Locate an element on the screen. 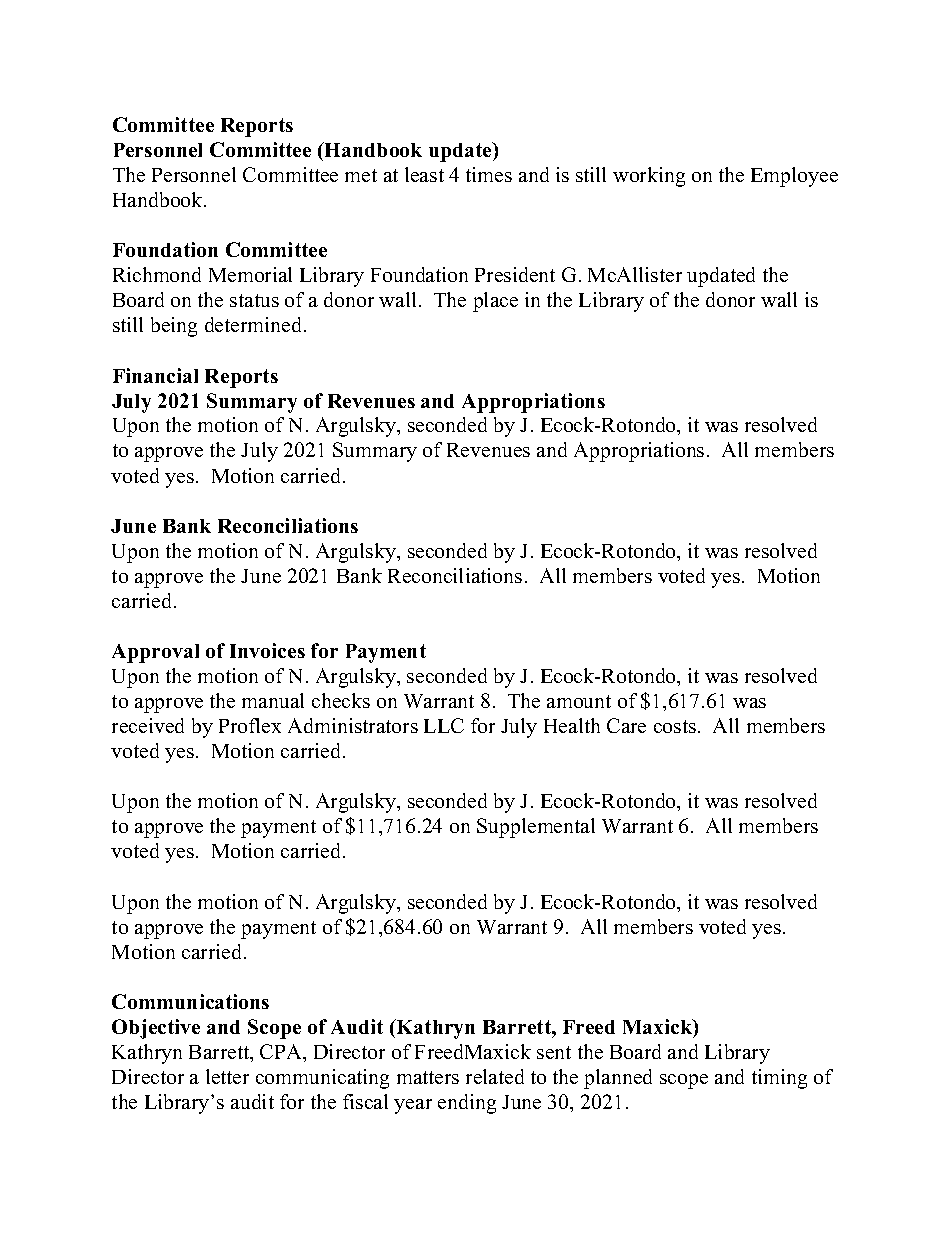  working is located at coordinates (649, 177).
